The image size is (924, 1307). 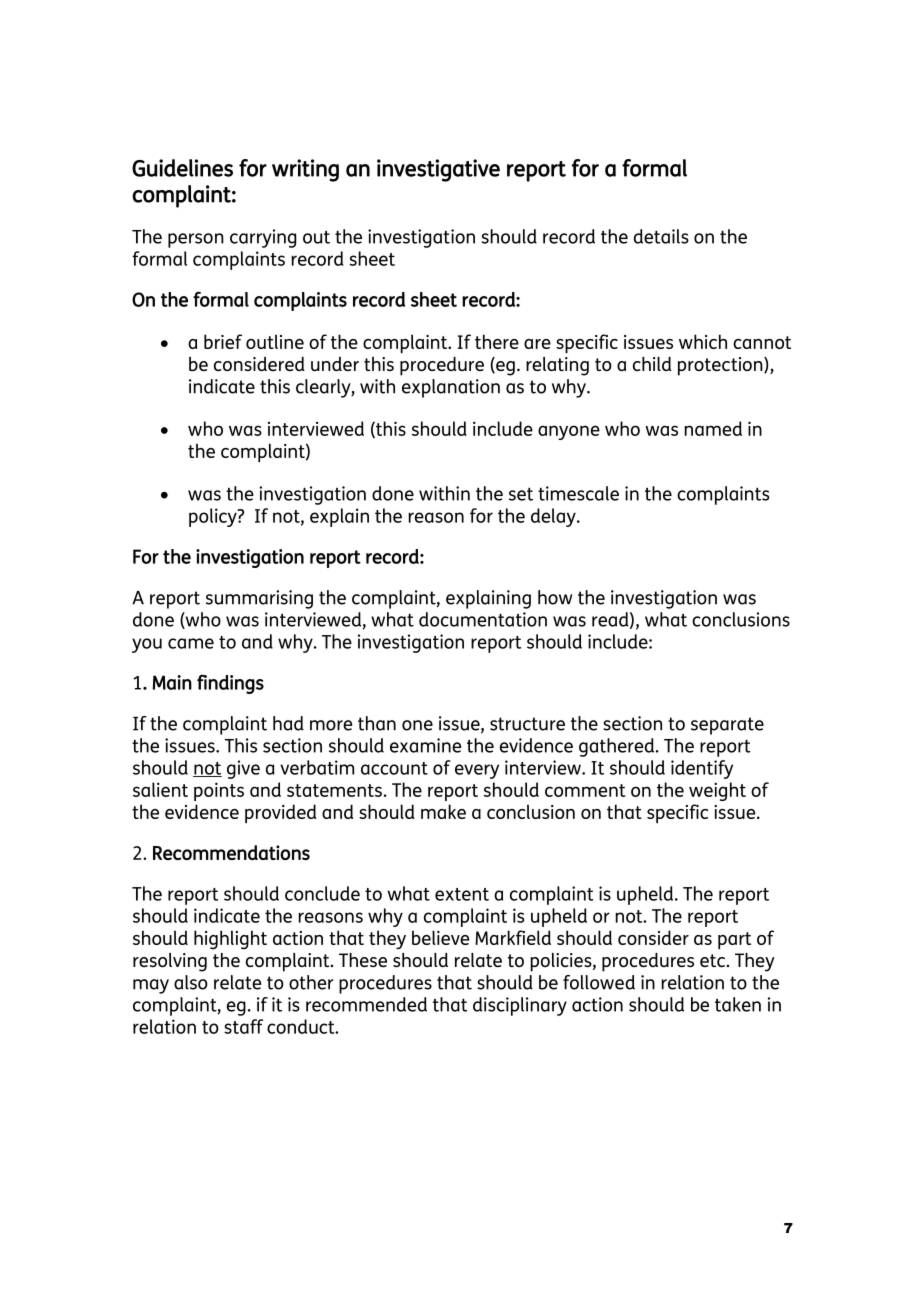 I want to click on details, so click(x=661, y=236).
